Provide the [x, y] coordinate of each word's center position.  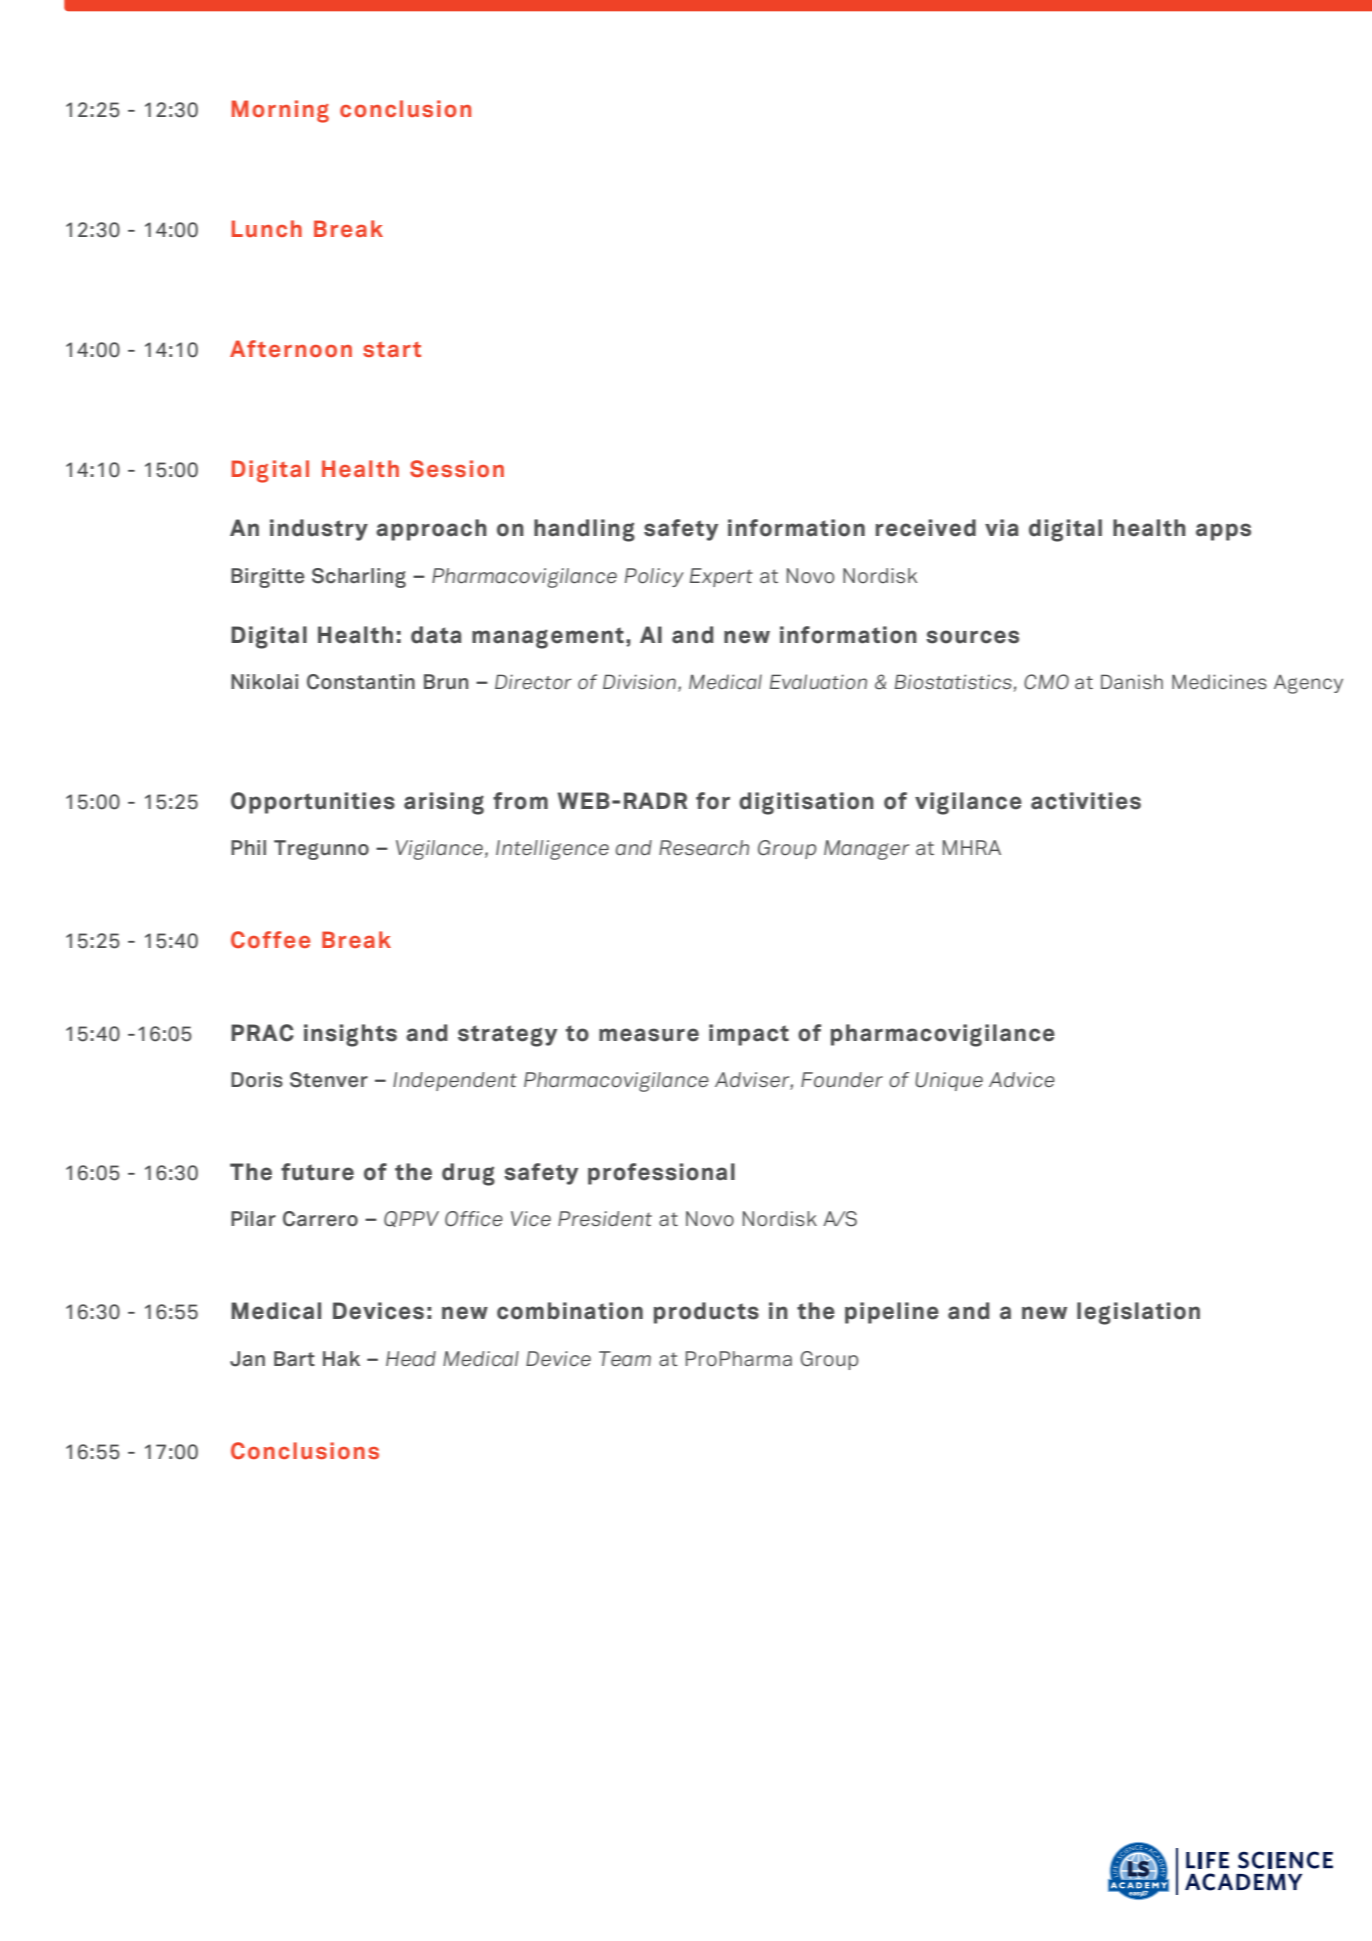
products [706, 1313]
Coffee [270, 940]
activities [1086, 801]
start [392, 349]
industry [319, 530]
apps [1223, 532]
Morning [280, 111]
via [1001, 528]
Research [704, 847]
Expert [721, 577]
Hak [341, 1358]
